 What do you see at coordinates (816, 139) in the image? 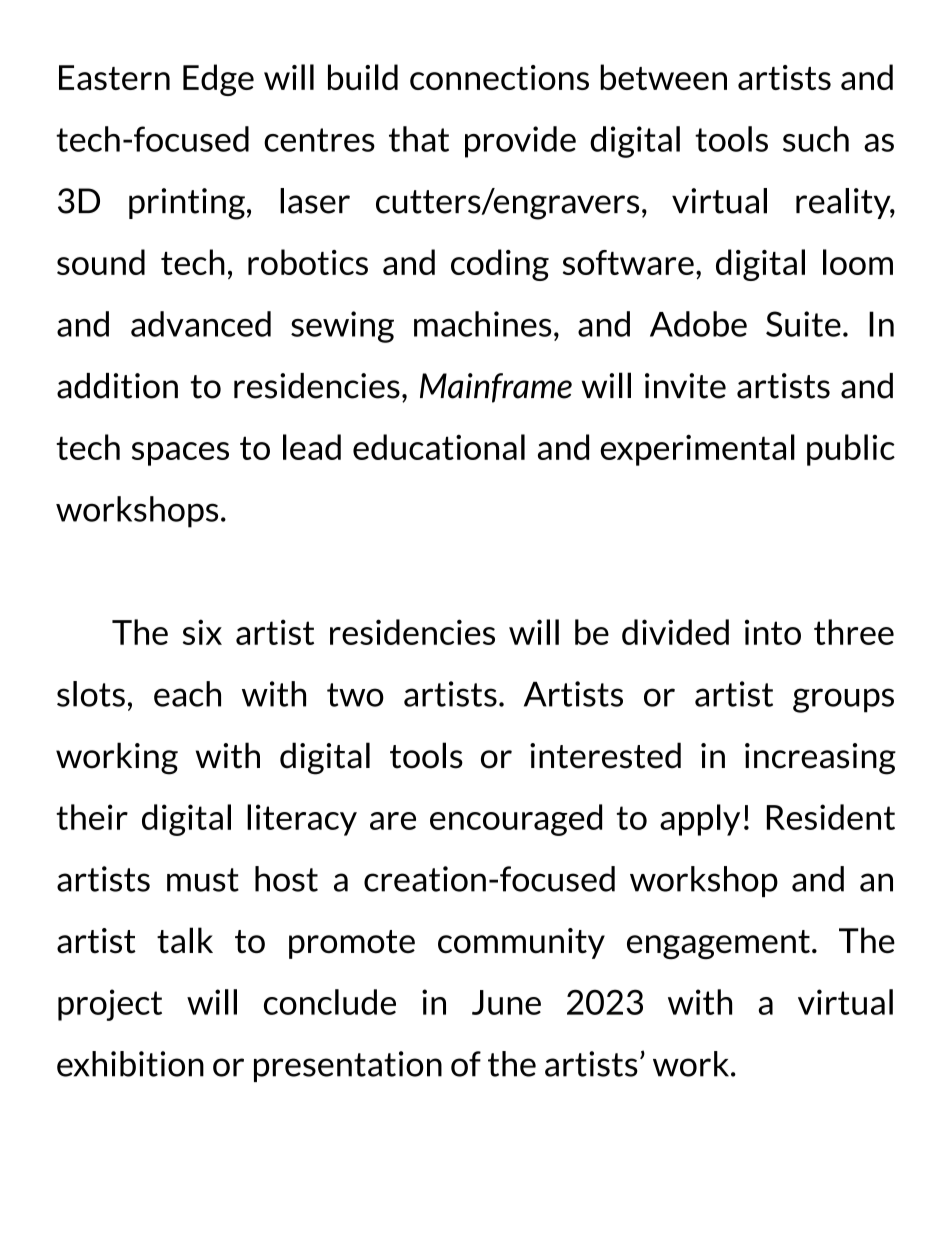
I see `such` at bounding box center [816, 139].
